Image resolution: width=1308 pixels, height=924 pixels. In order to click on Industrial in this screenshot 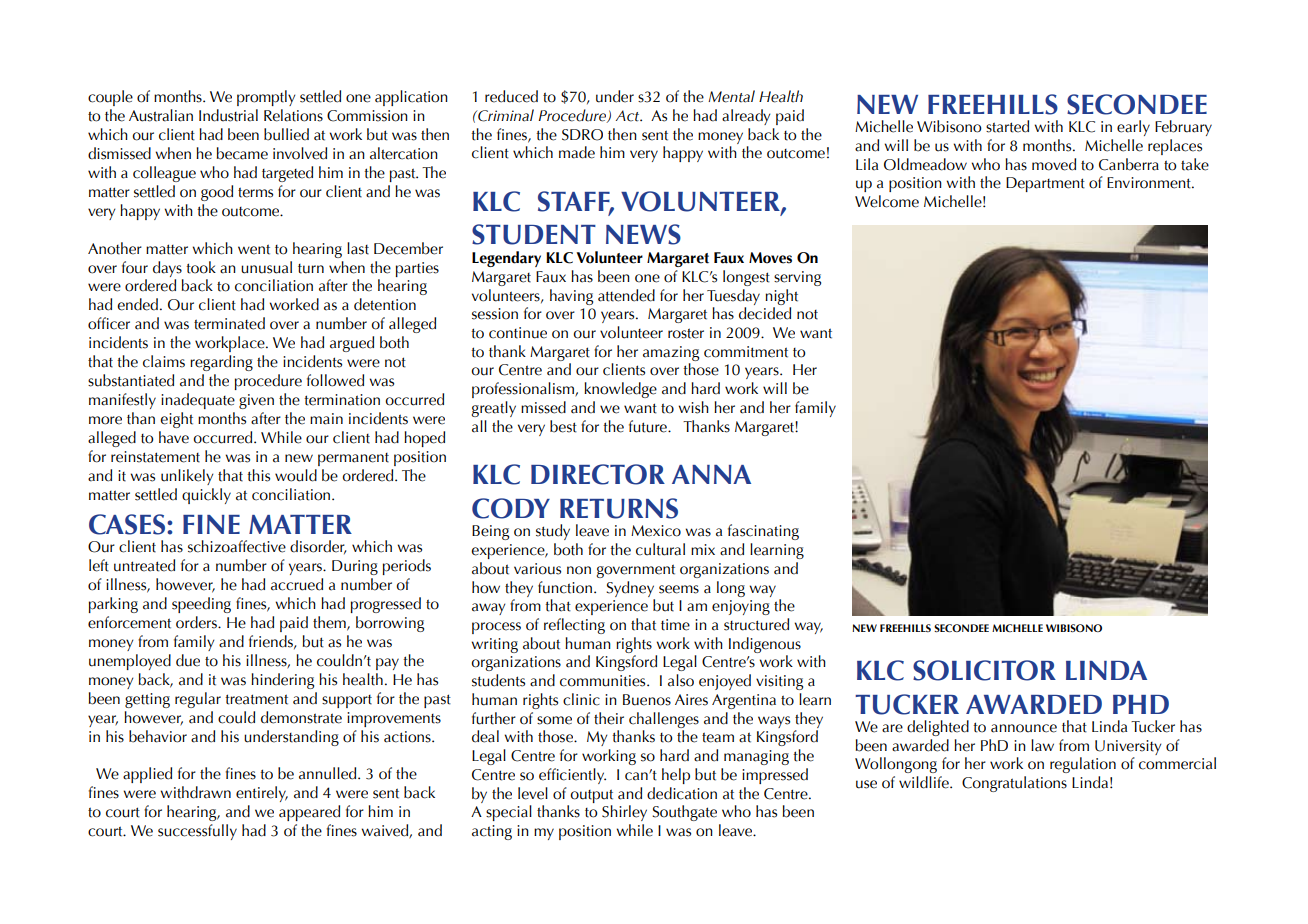, I will do `click(228, 115)`.
